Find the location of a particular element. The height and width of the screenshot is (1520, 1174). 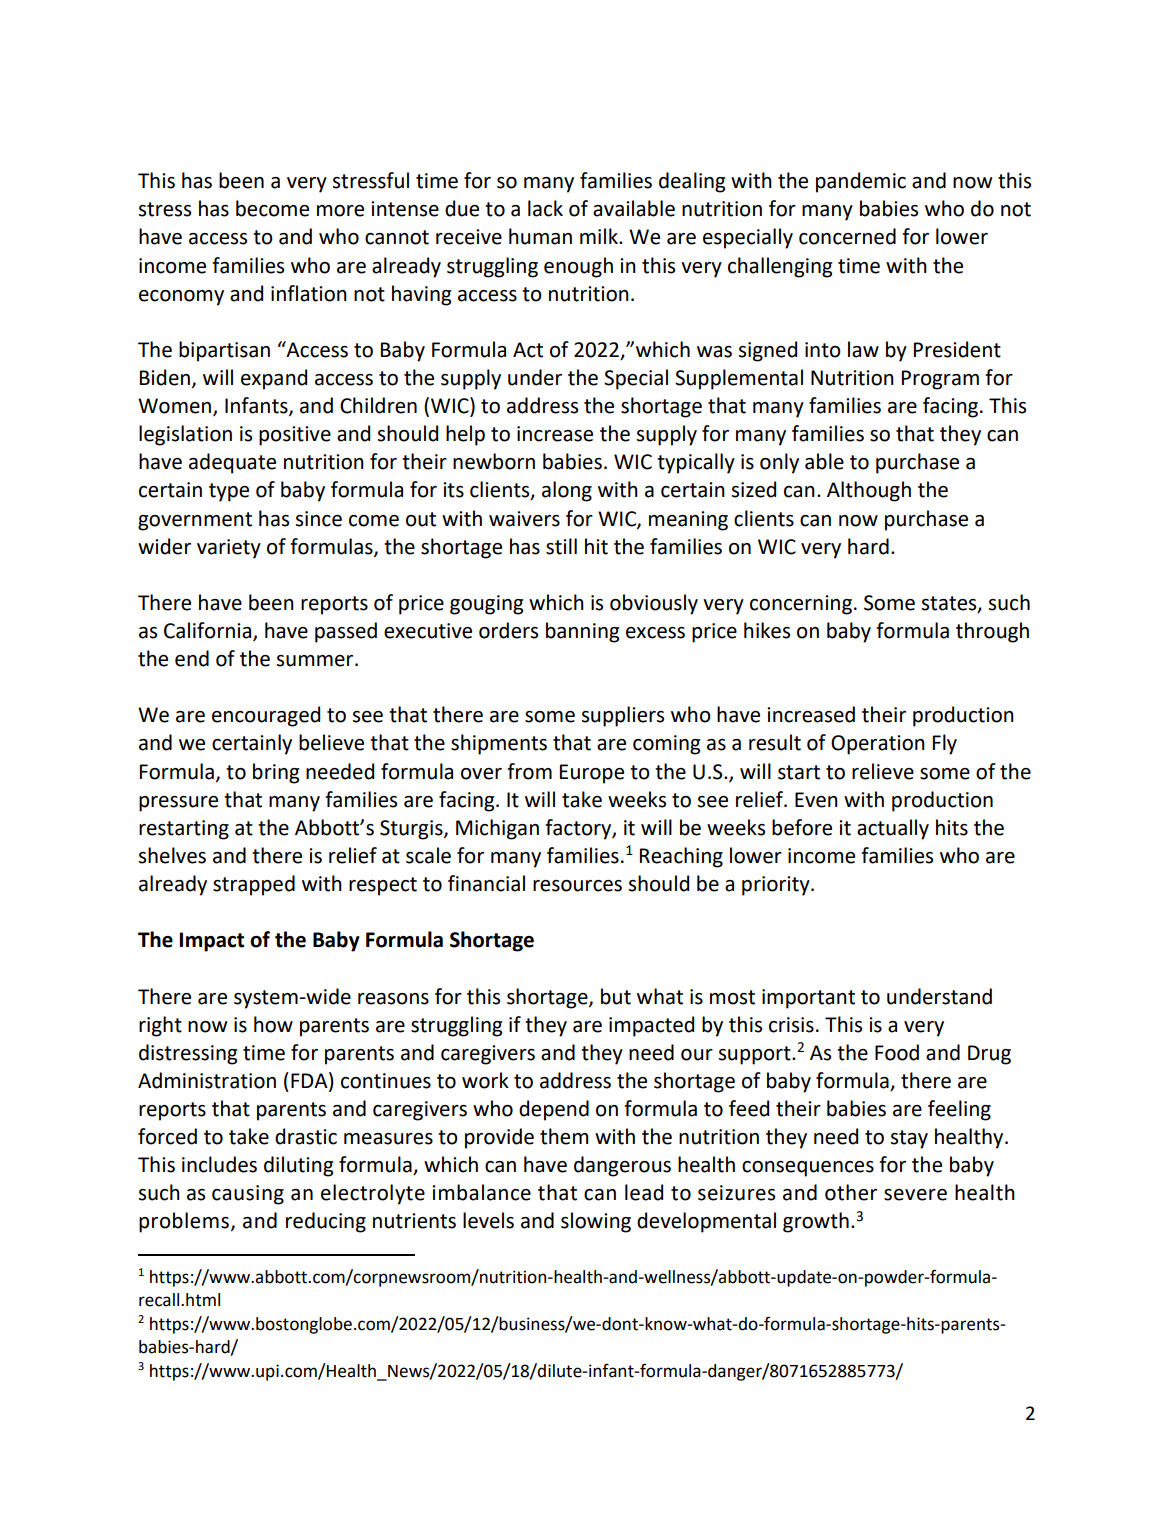

more is located at coordinates (340, 211).
